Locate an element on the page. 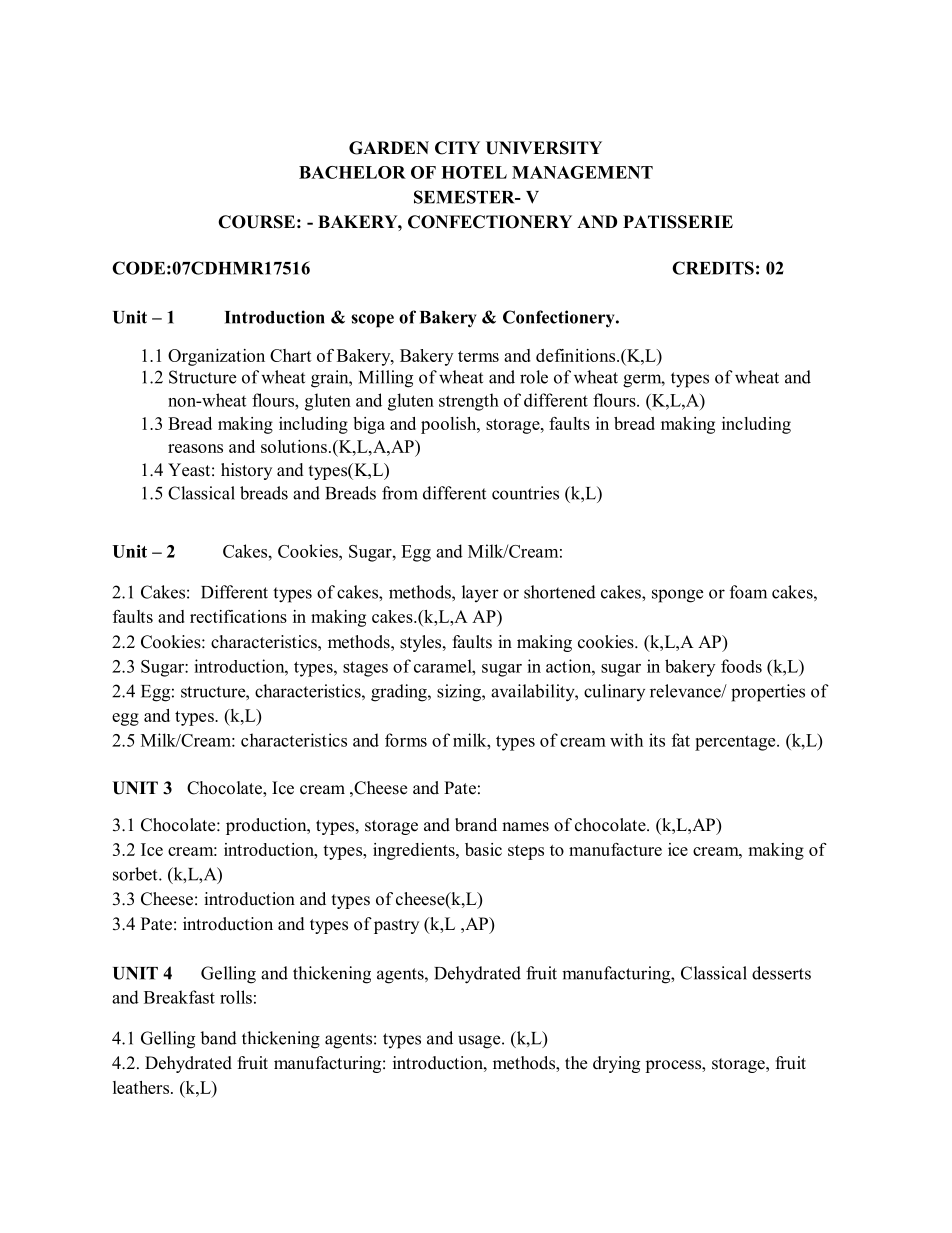 This page has height=1233, width=952. band is located at coordinates (219, 1038).
